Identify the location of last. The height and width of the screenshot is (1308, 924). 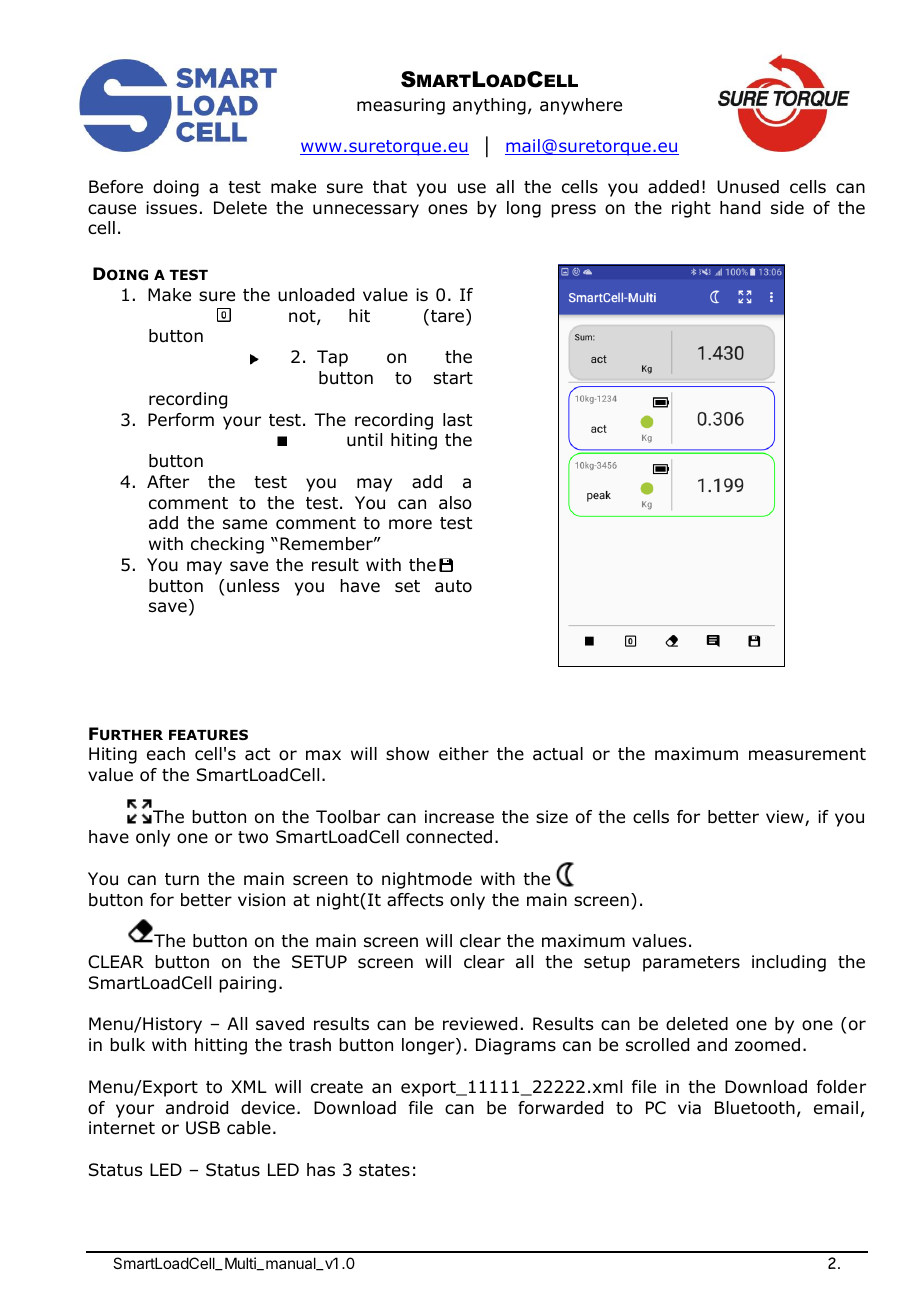
(457, 420).
